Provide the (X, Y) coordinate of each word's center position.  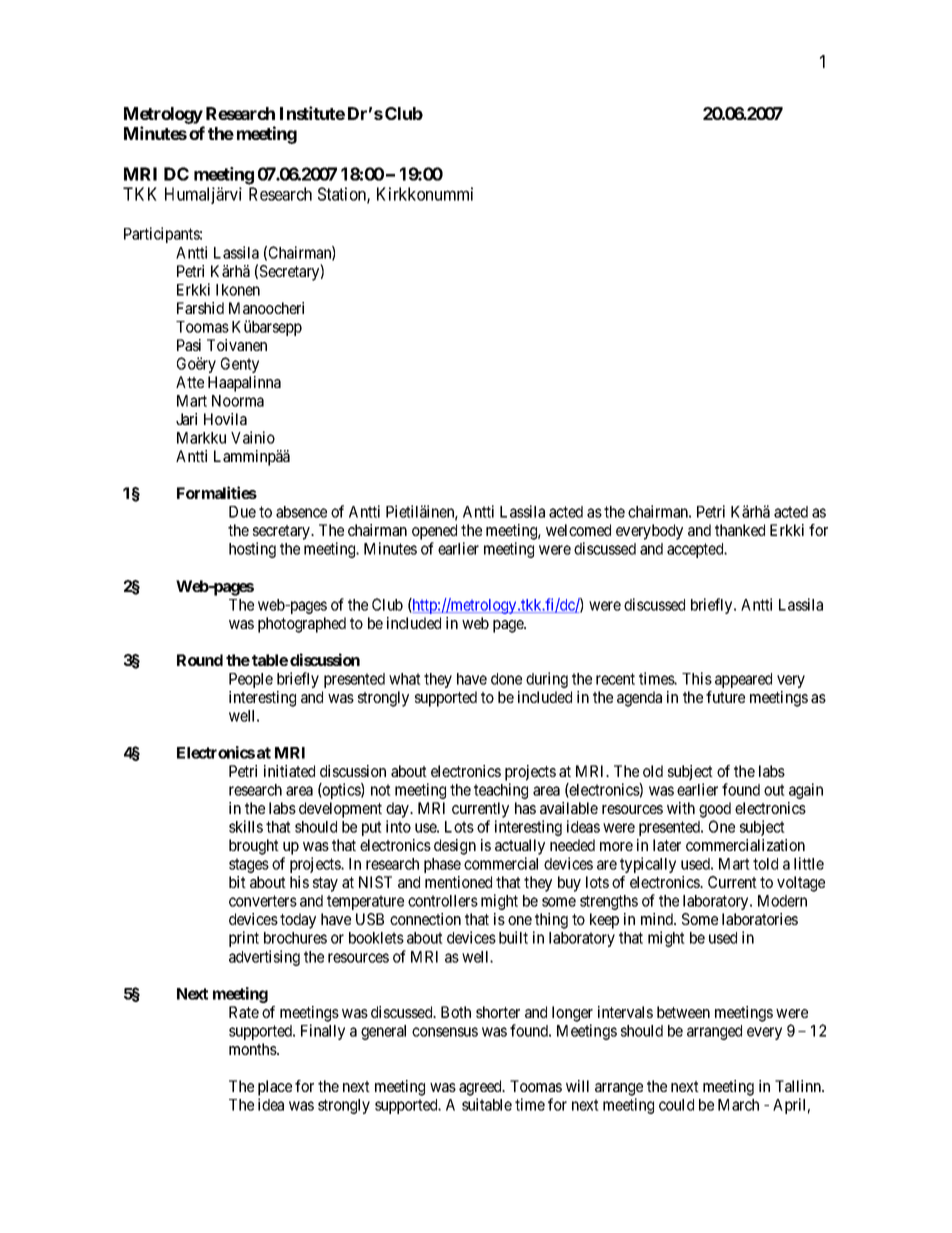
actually (520, 847)
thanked (740, 530)
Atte (190, 382)
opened (434, 532)
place (275, 1088)
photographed (302, 625)
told (765, 864)
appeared (743, 680)
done (506, 679)
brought (254, 847)
